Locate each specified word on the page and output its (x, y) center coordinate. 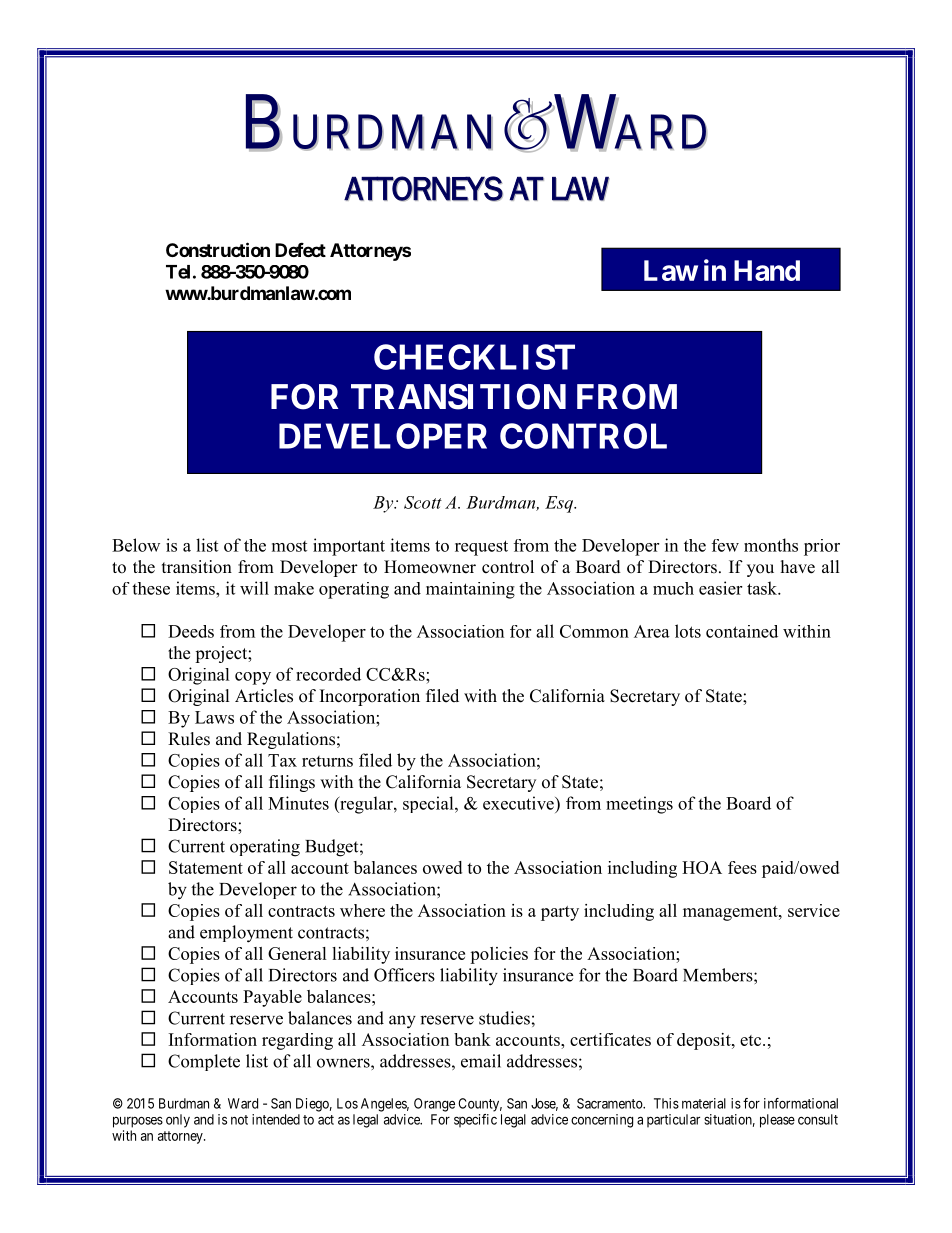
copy (253, 678)
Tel (178, 272)
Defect (300, 249)
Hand (767, 270)
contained (742, 631)
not (239, 1120)
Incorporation (370, 697)
